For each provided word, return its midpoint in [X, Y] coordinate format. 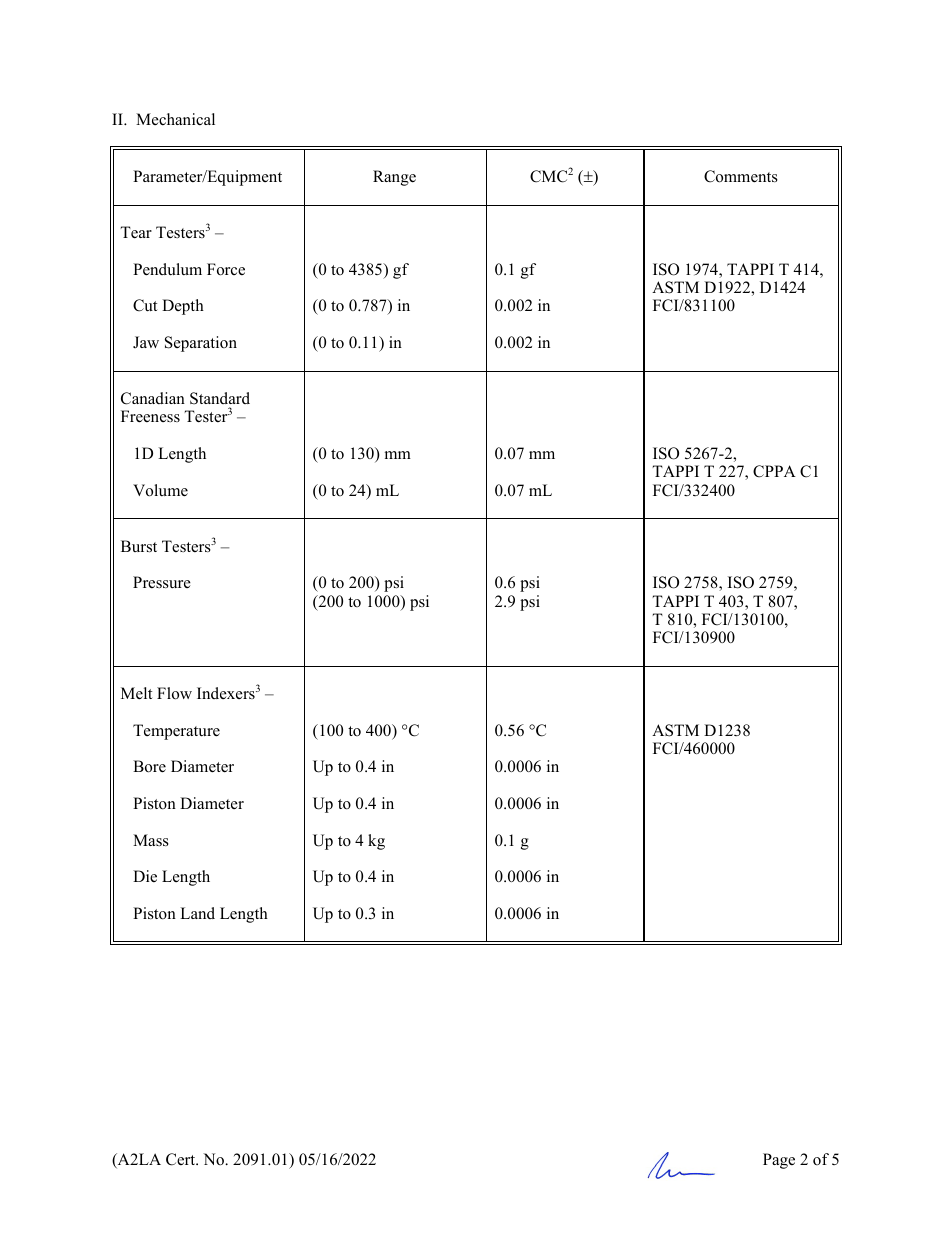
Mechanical [175, 119]
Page [779, 1161]
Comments [741, 176]
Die [145, 876]
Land [197, 913]
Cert [182, 1159]
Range [394, 178]
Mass [151, 840]
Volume [160, 490]
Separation [201, 344]
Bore [149, 766]
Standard [220, 398]
